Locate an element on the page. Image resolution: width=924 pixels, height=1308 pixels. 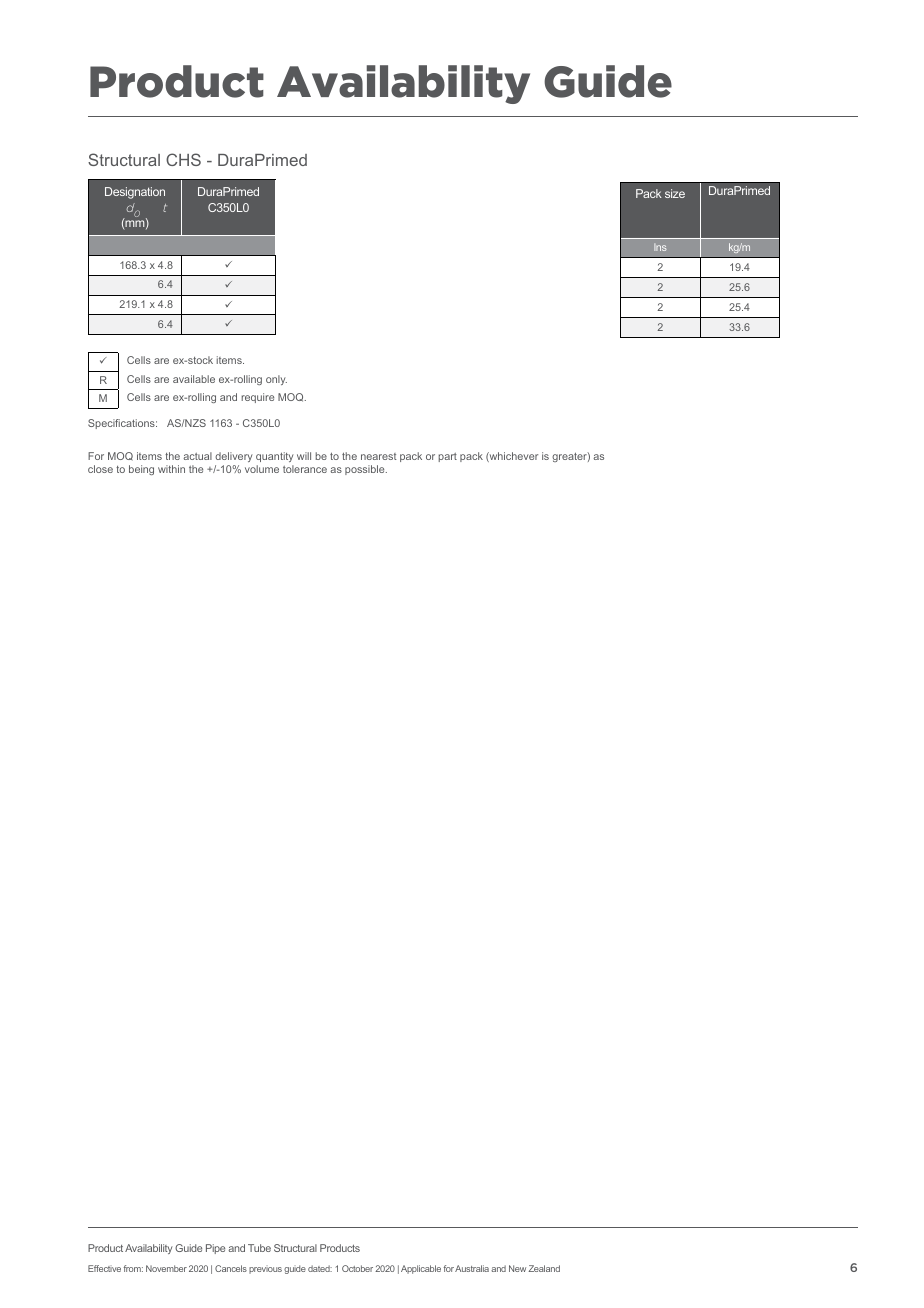
size is located at coordinates (675, 193).
